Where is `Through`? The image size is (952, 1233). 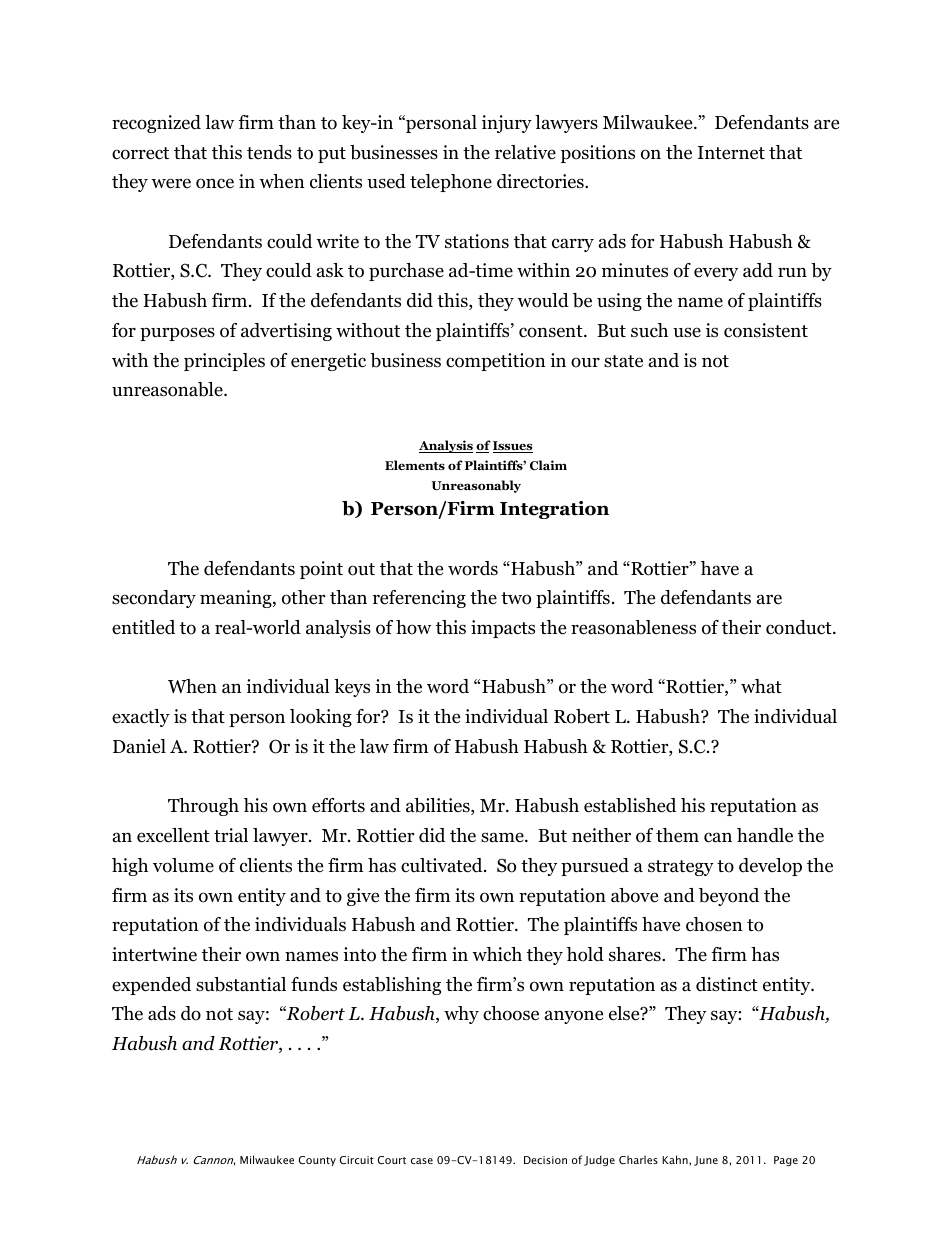
Through is located at coordinates (203, 807).
